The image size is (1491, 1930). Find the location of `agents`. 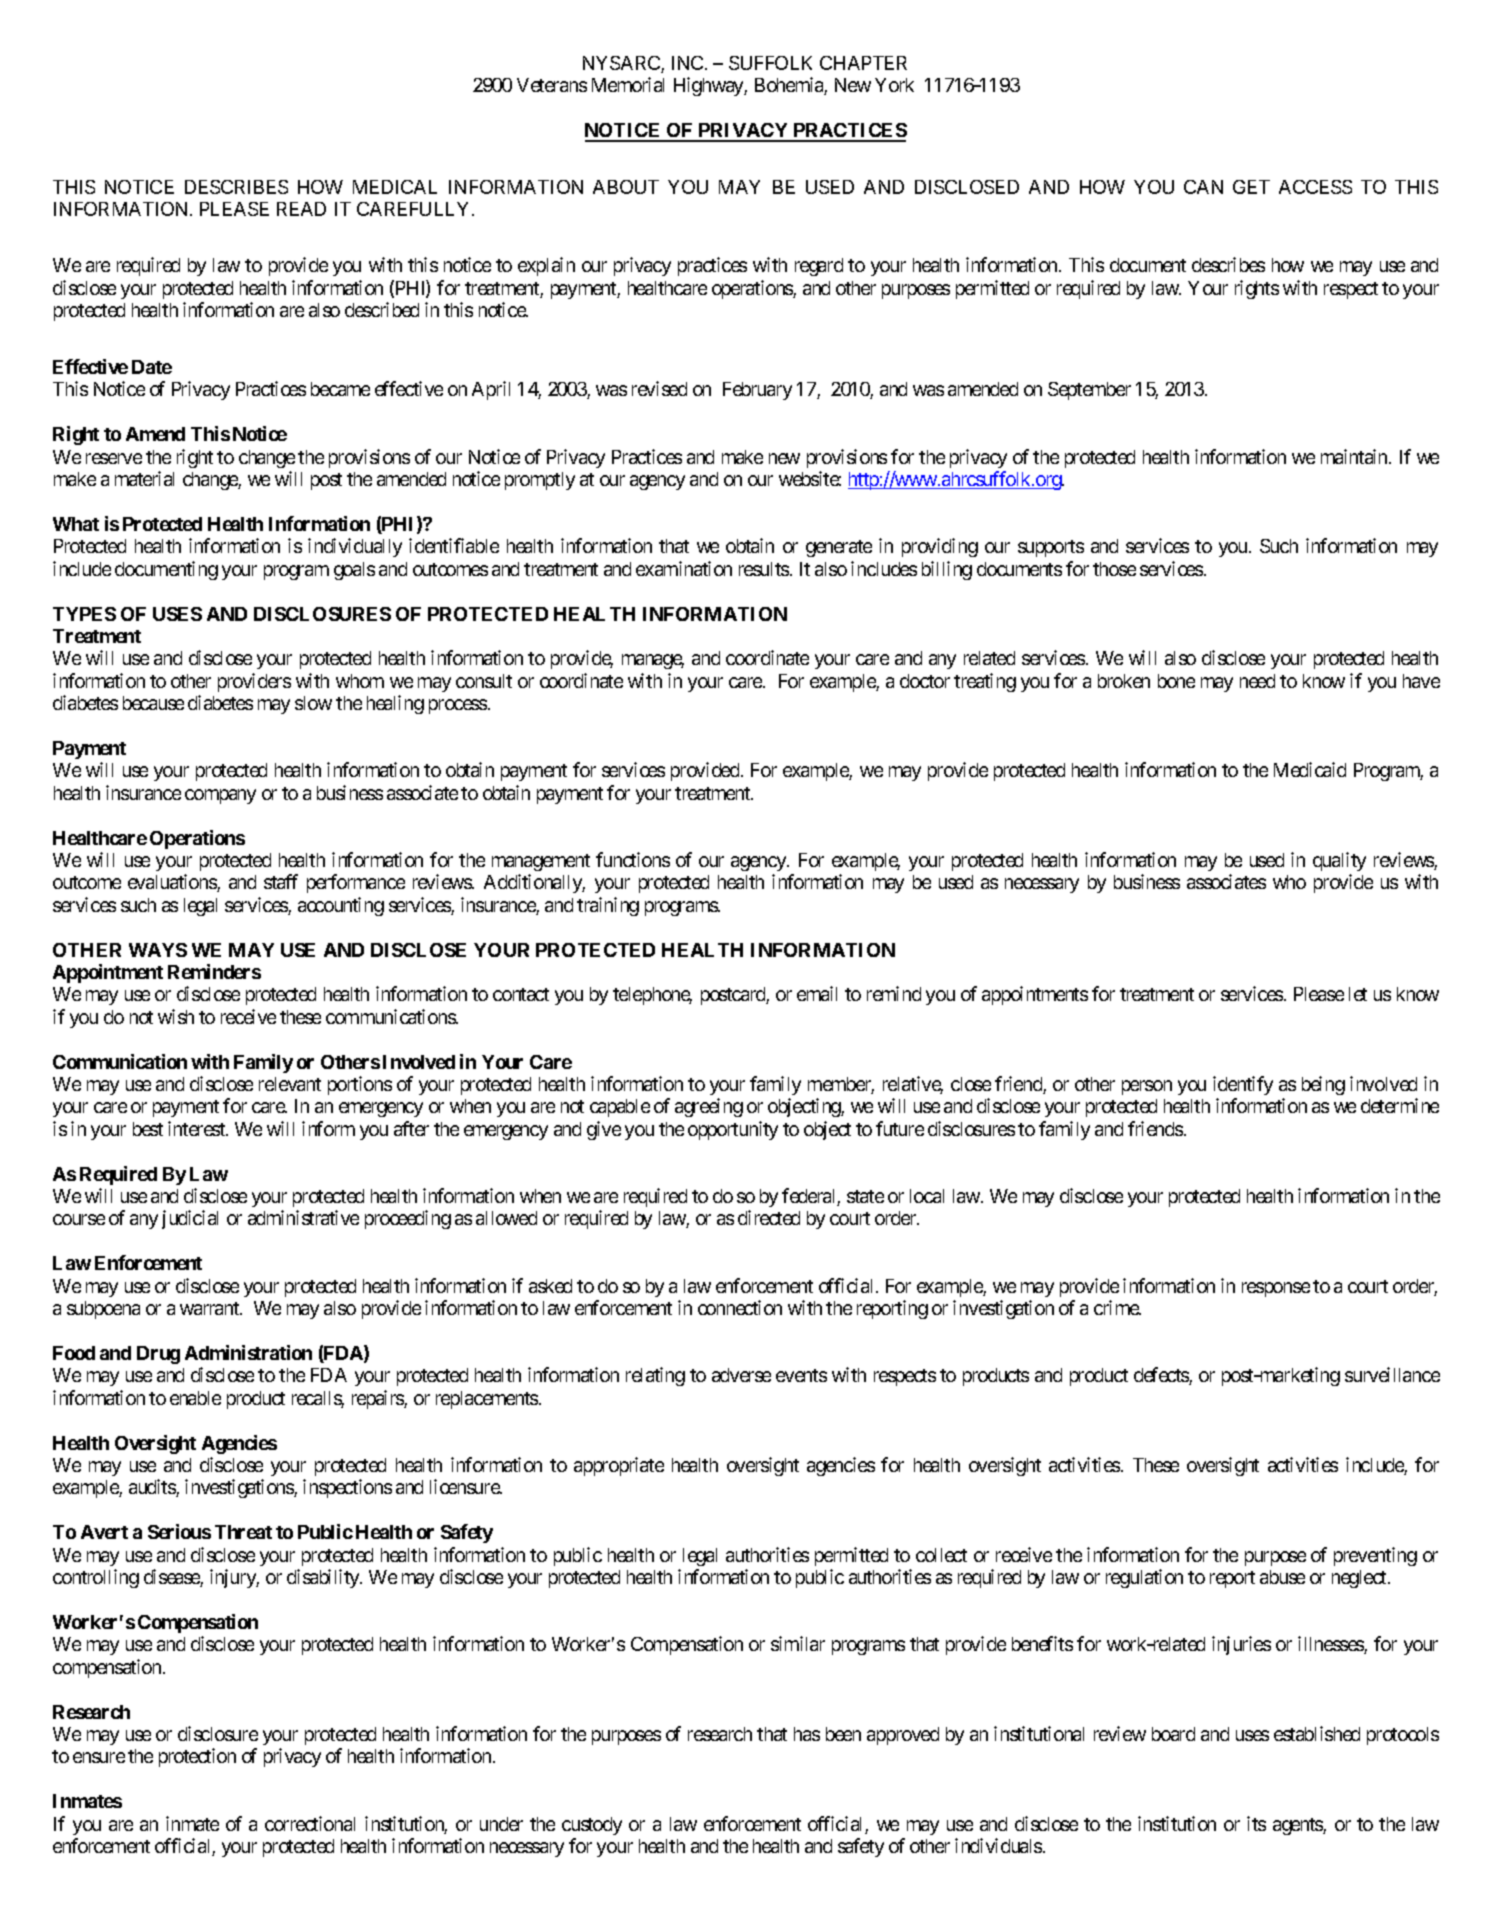

agents is located at coordinates (1298, 1826).
